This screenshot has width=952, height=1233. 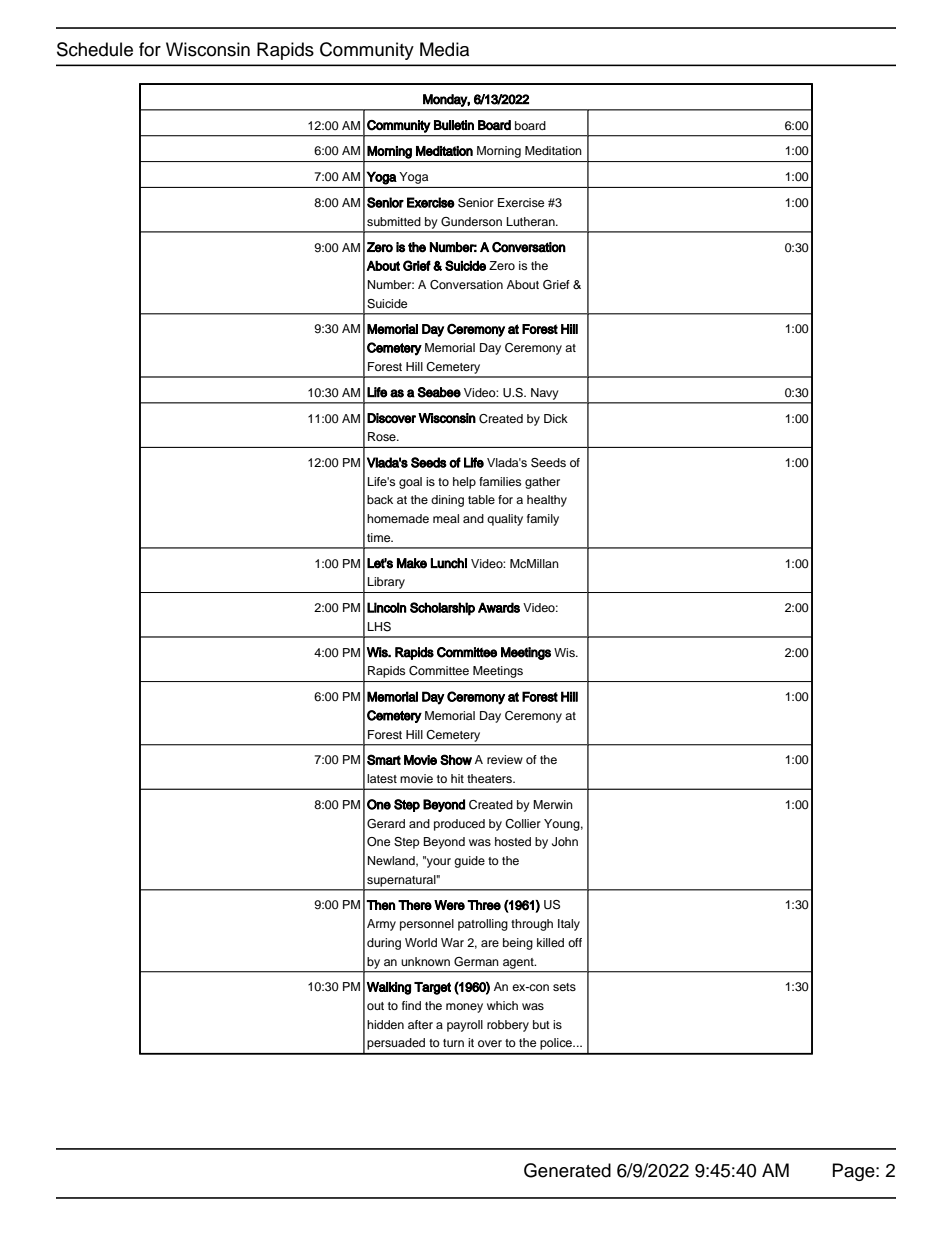 What do you see at coordinates (499, 607) in the screenshot?
I see `Awards` at bounding box center [499, 607].
